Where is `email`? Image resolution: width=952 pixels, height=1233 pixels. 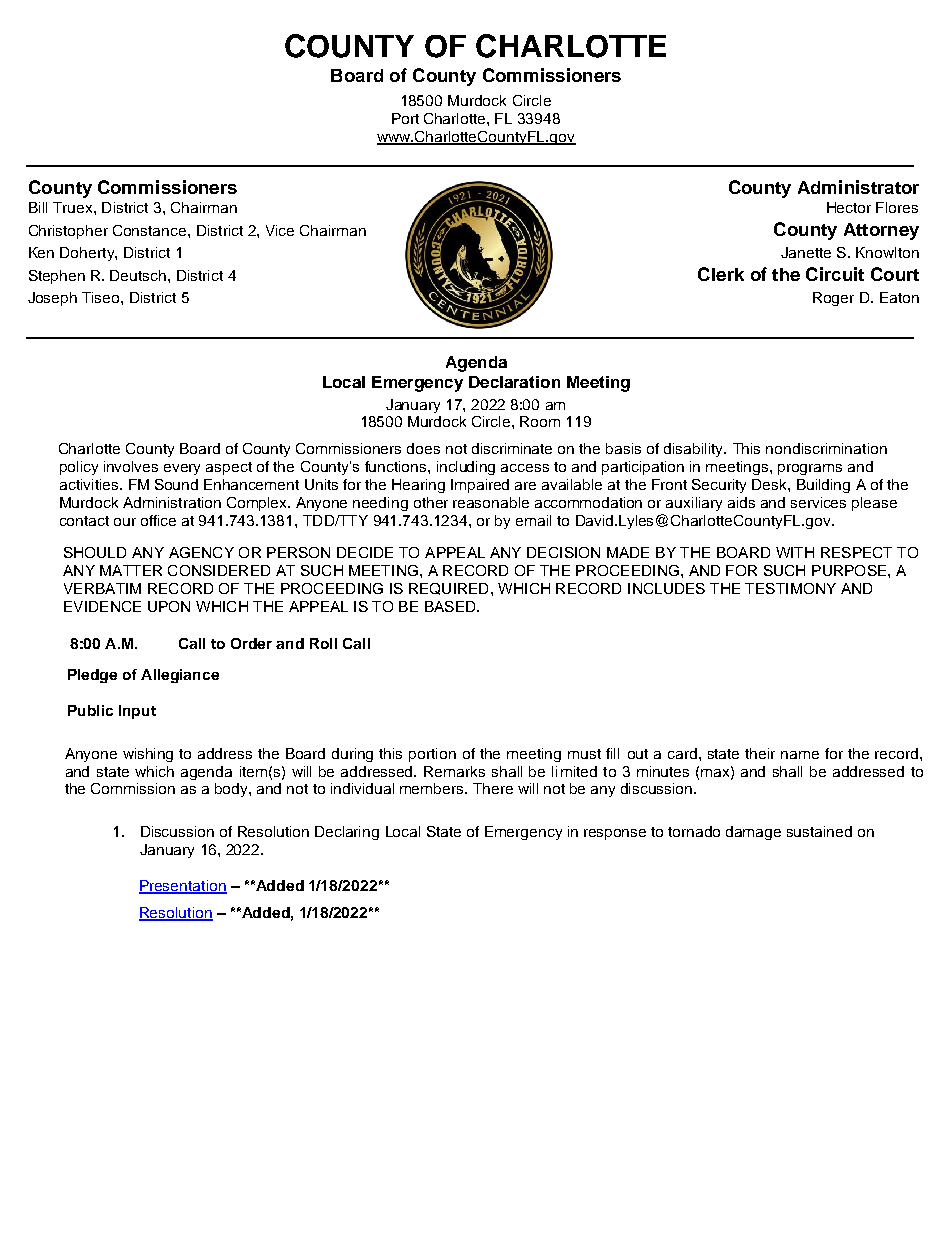
email is located at coordinates (533, 520).
